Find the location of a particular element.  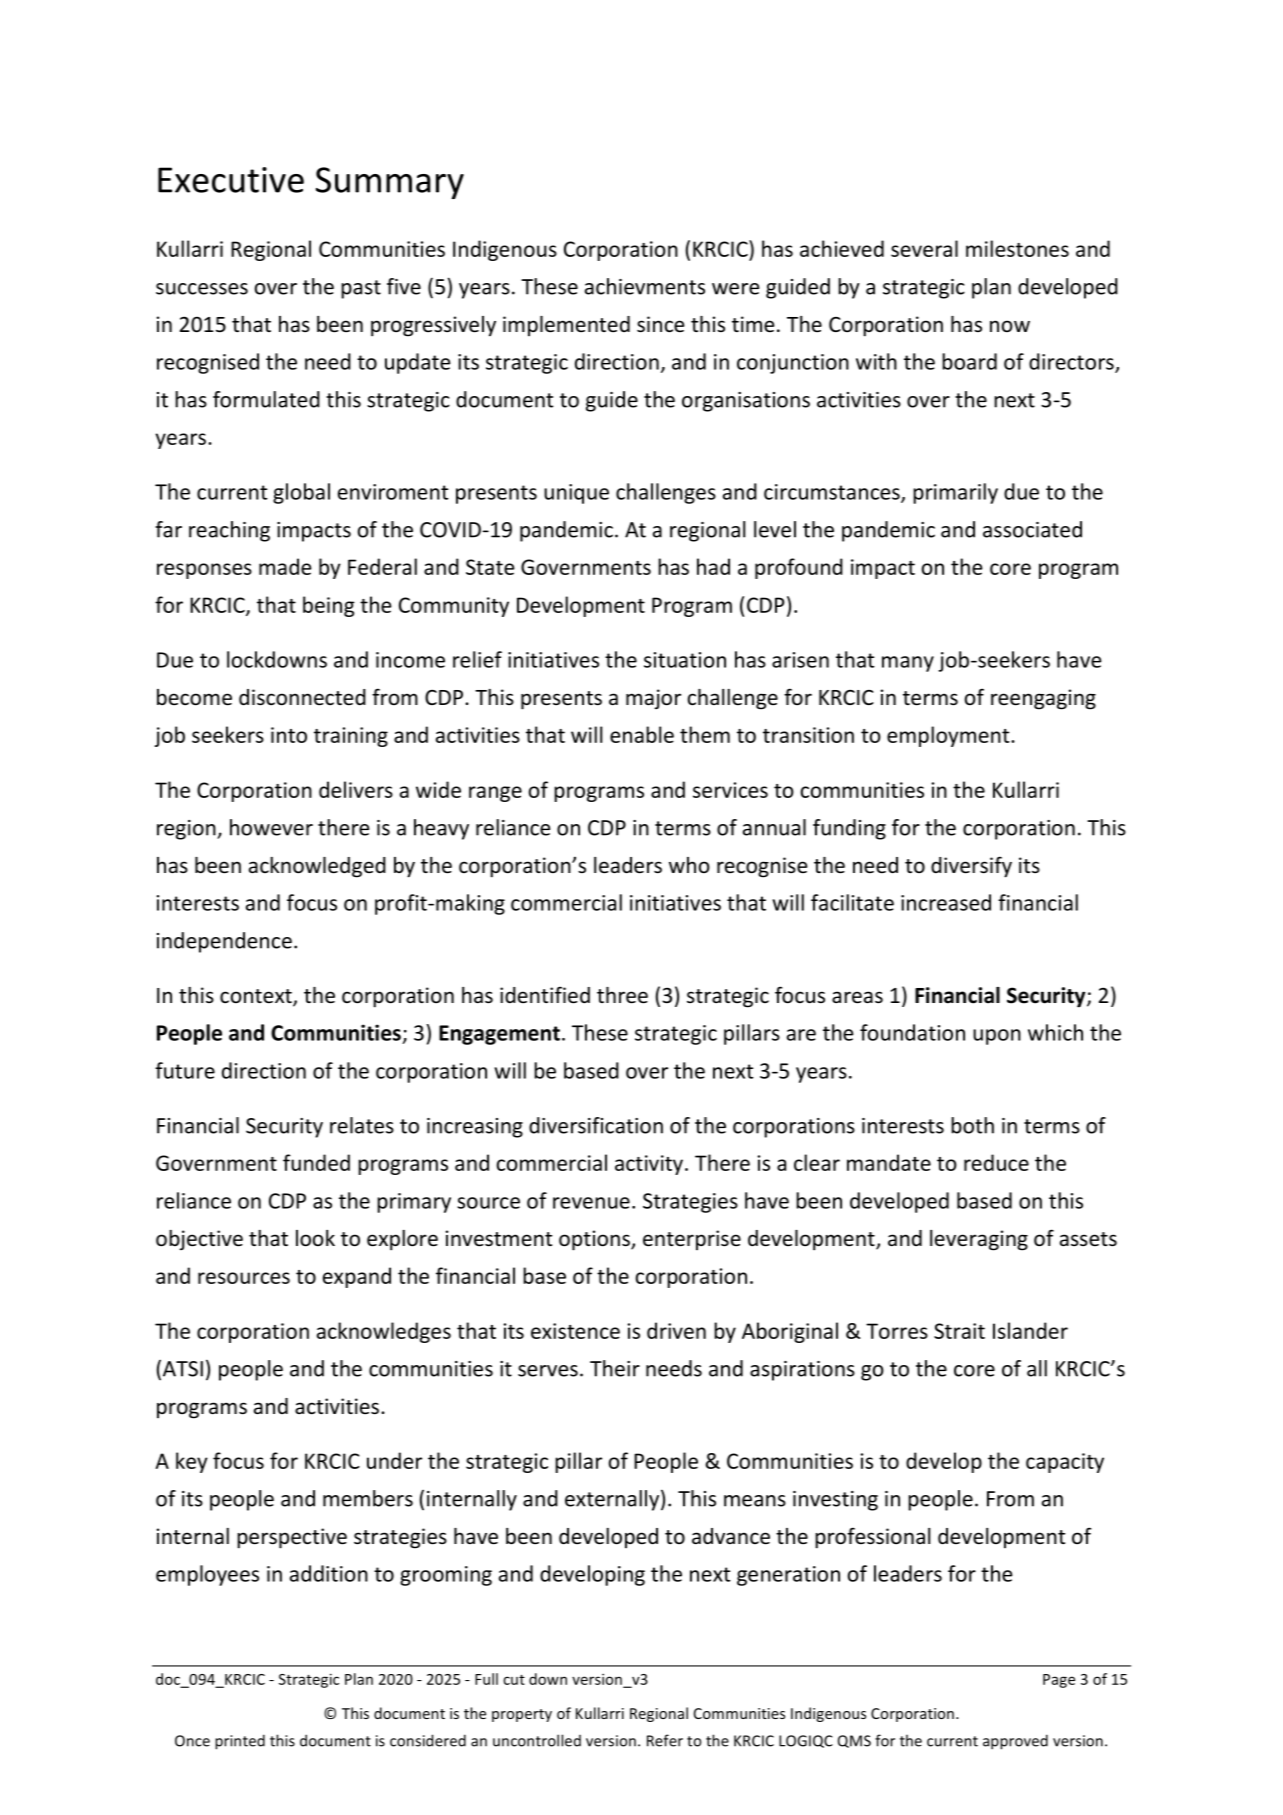

three is located at coordinates (622, 995).
